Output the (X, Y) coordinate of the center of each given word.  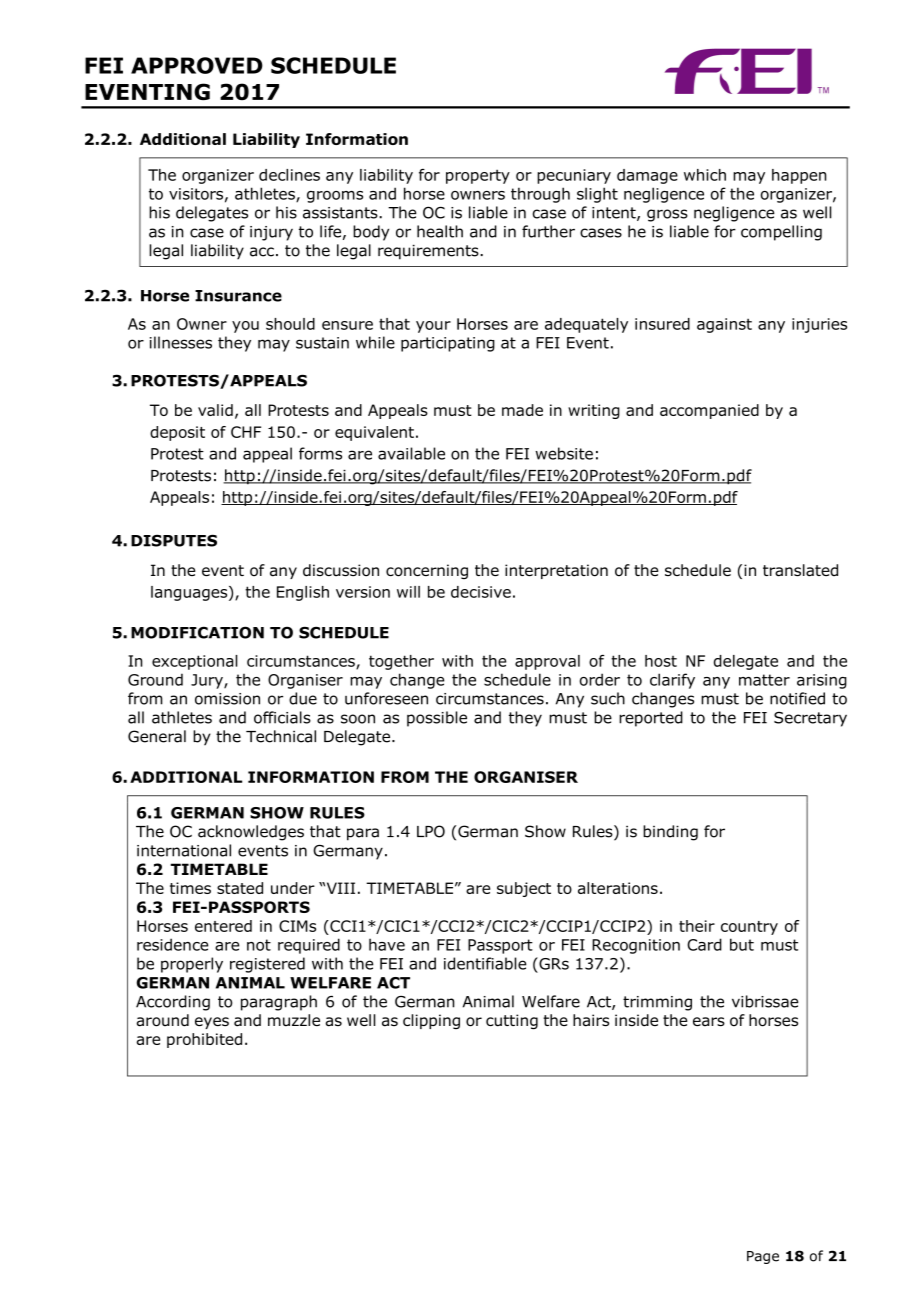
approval (547, 662)
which (705, 175)
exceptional (195, 662)
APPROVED (197, 65)
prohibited (204, 1040)
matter (764, 680)
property (478, 176)
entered (223, 926)
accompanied (709, 411)
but (742, 944)
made (522, 410)
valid (215, 410)
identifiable (485, 963)
